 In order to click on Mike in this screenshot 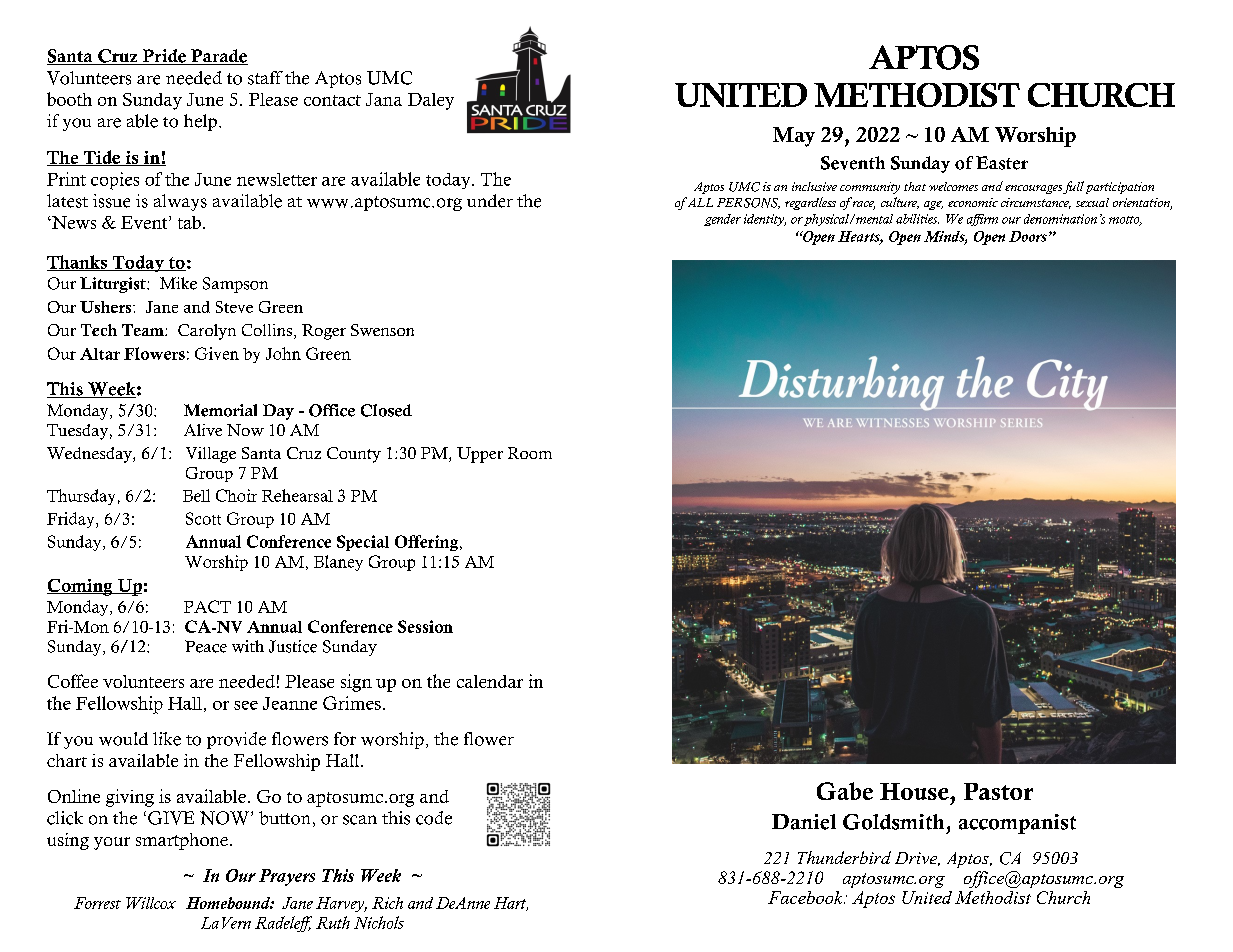, I will do `click(178, 283)`.
